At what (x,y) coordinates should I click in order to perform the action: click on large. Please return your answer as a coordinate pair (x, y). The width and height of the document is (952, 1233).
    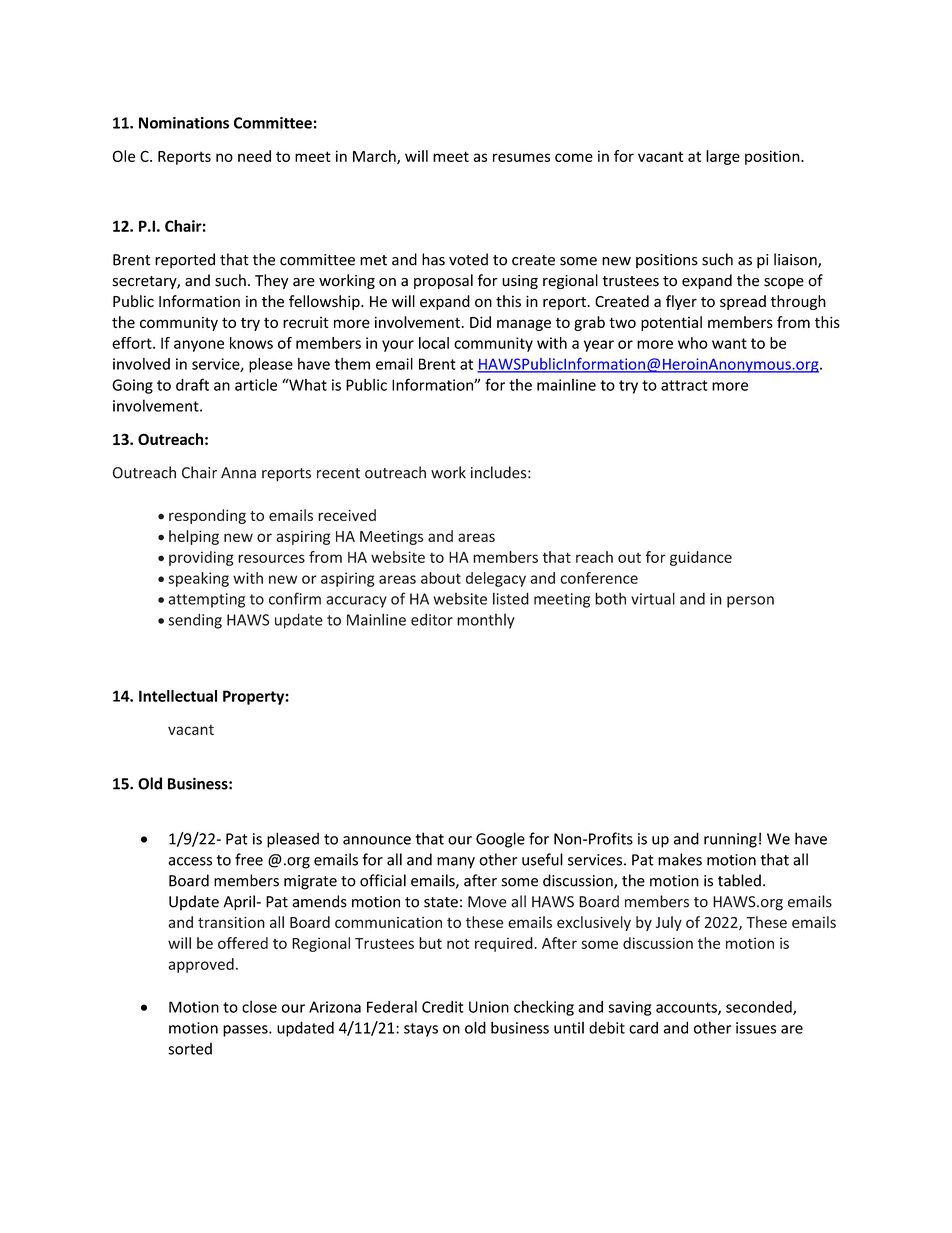
    Looking at the image, I should click on (723, 157).
